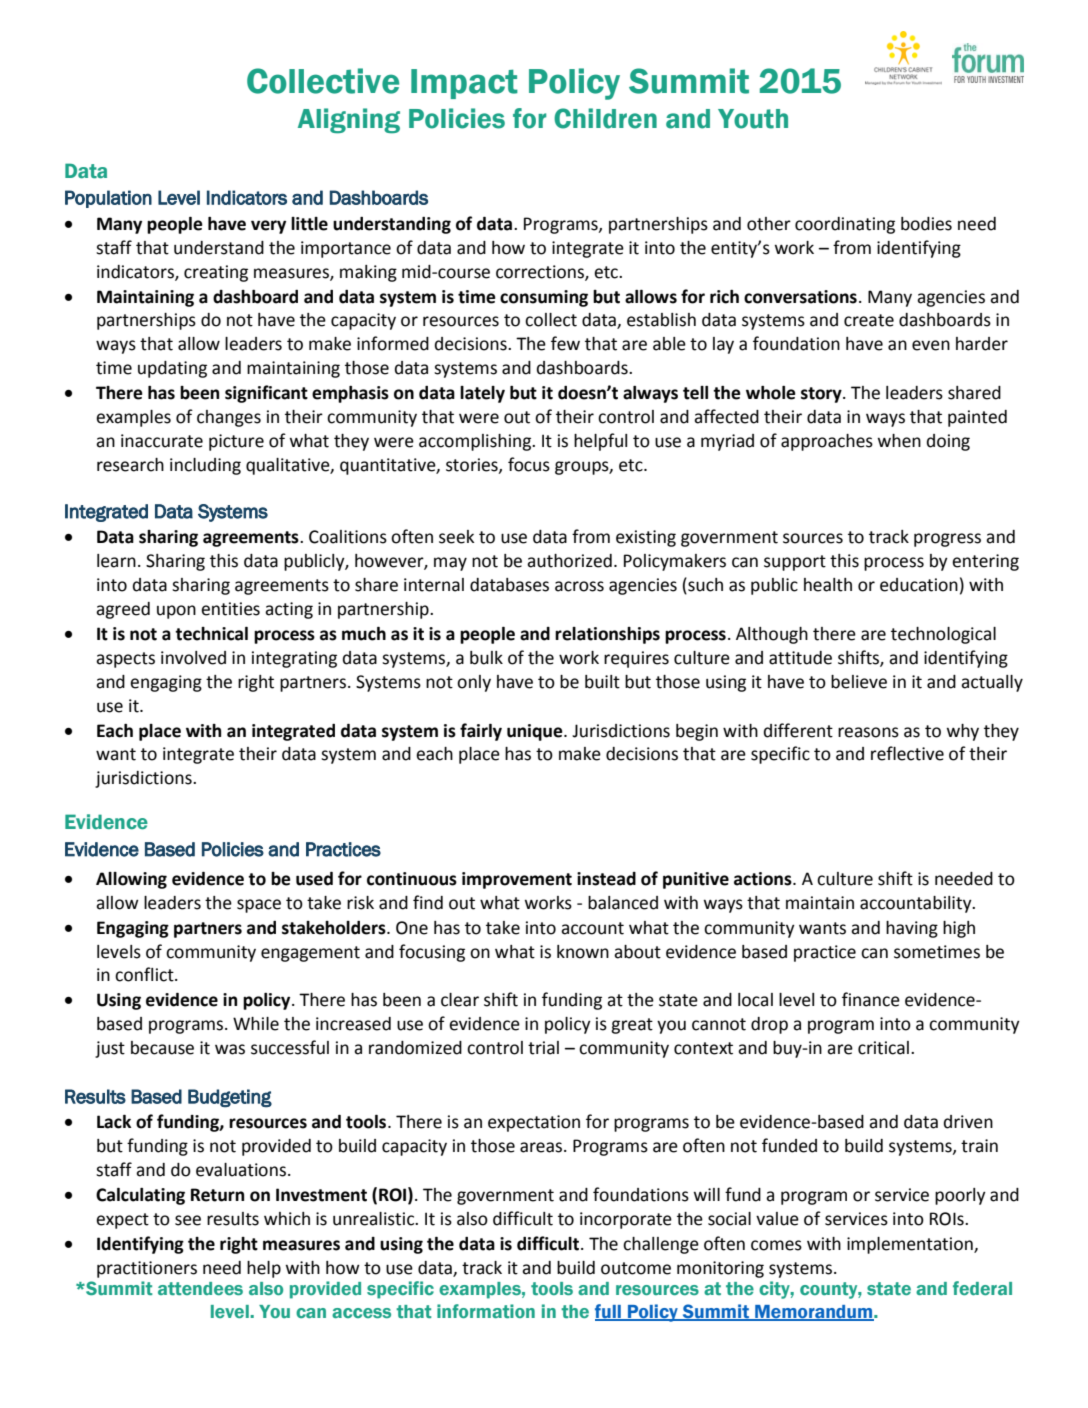  What do you see at coordinates (605, 118) in the screenshot?
I see `Children` at bounding box center [605, 118].
